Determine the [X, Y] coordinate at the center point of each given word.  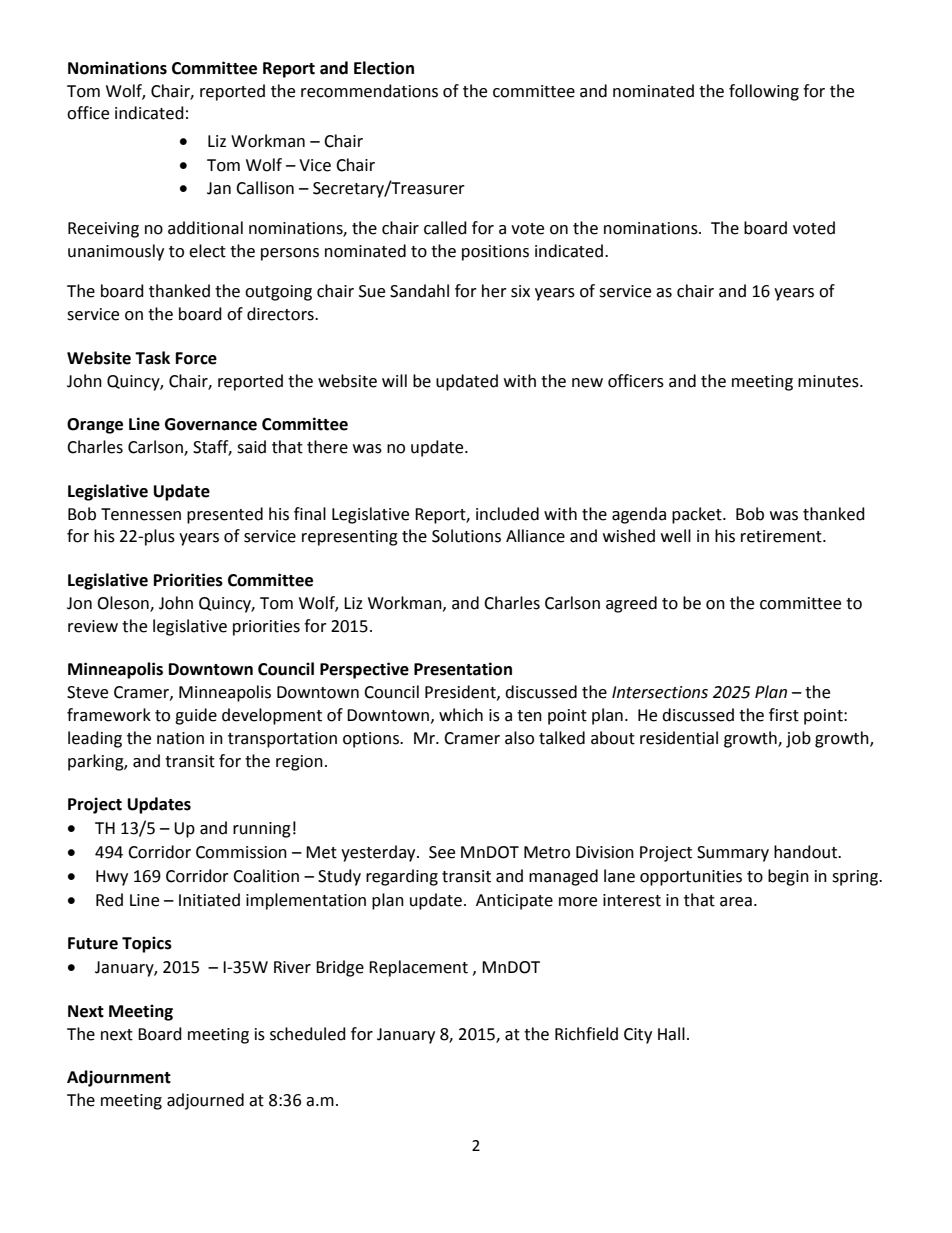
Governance [211, 424]
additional [205, 228]
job [798, 739]
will [394, 380]
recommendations [369, 91]
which [461, 715]
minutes [829, 381]
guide [196, 716]
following [764, 92]
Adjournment [119, 1078]
